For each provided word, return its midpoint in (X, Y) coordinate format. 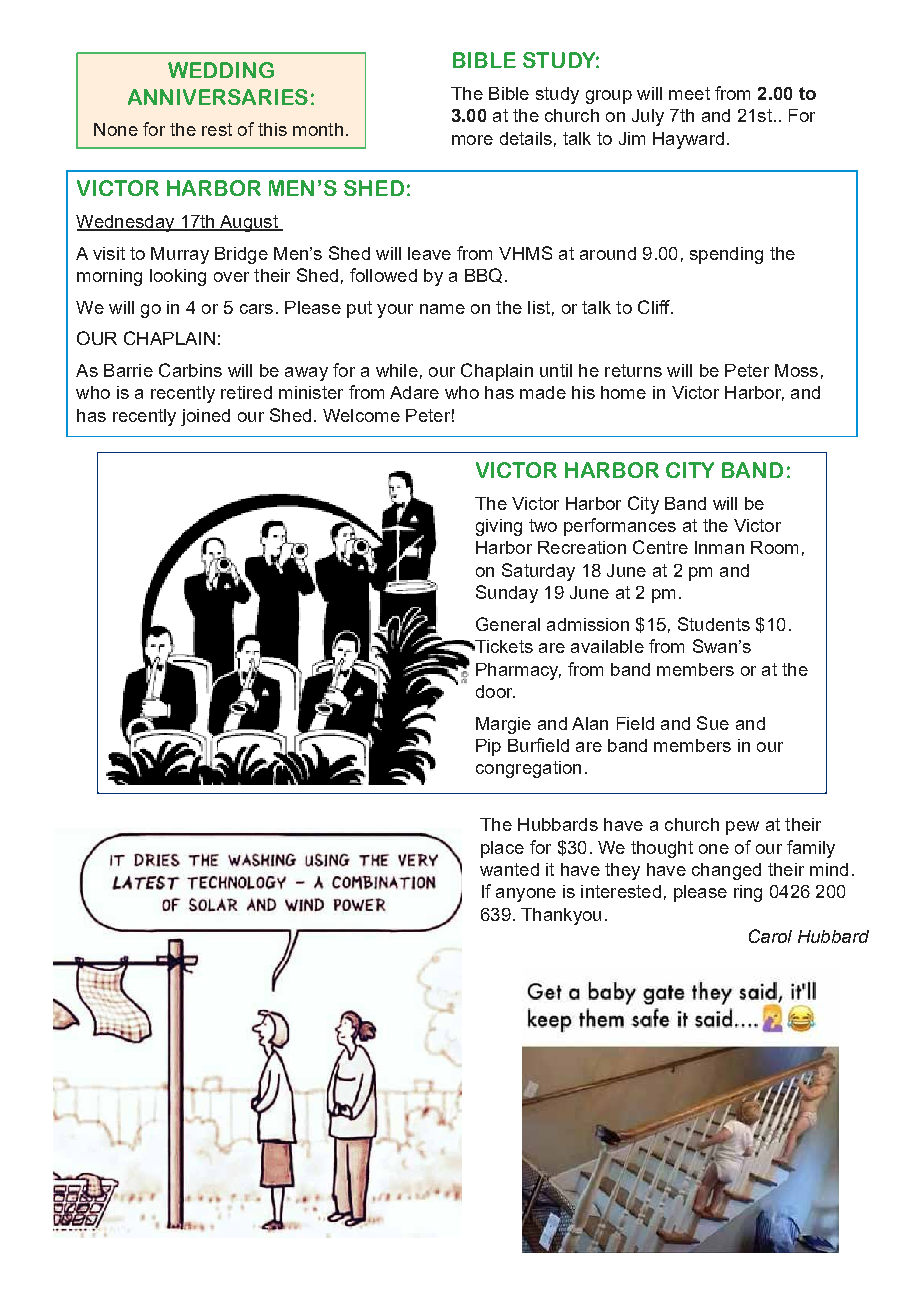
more (472, 140)
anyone (526, 895)
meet (689, 93)
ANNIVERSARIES (218, 97)
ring (748, 893)
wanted (509, 869)
